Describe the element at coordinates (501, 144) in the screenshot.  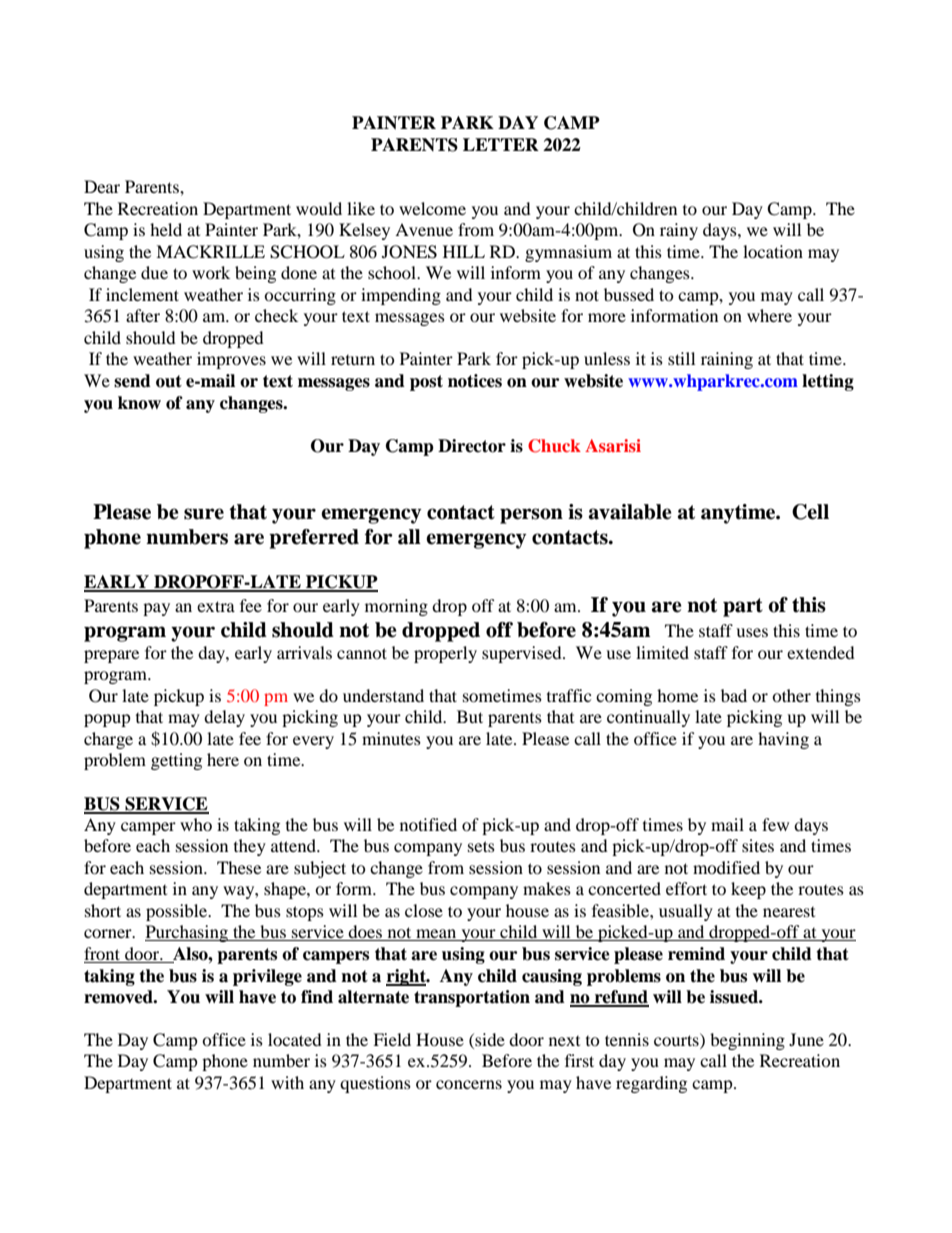
I see `LETTER` at that location.
